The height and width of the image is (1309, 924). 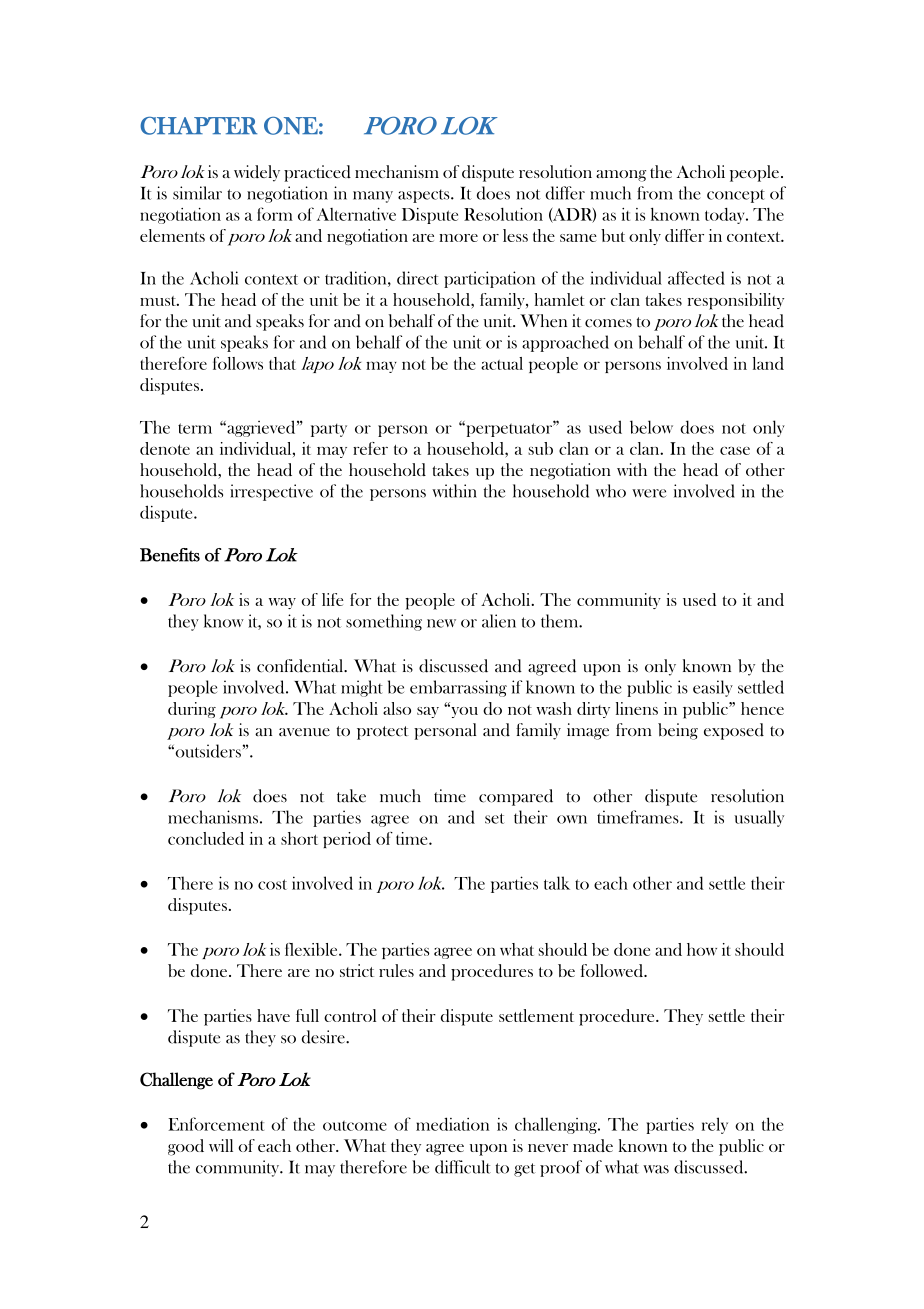 I want to click on will, so click(x=221, y=1145).
